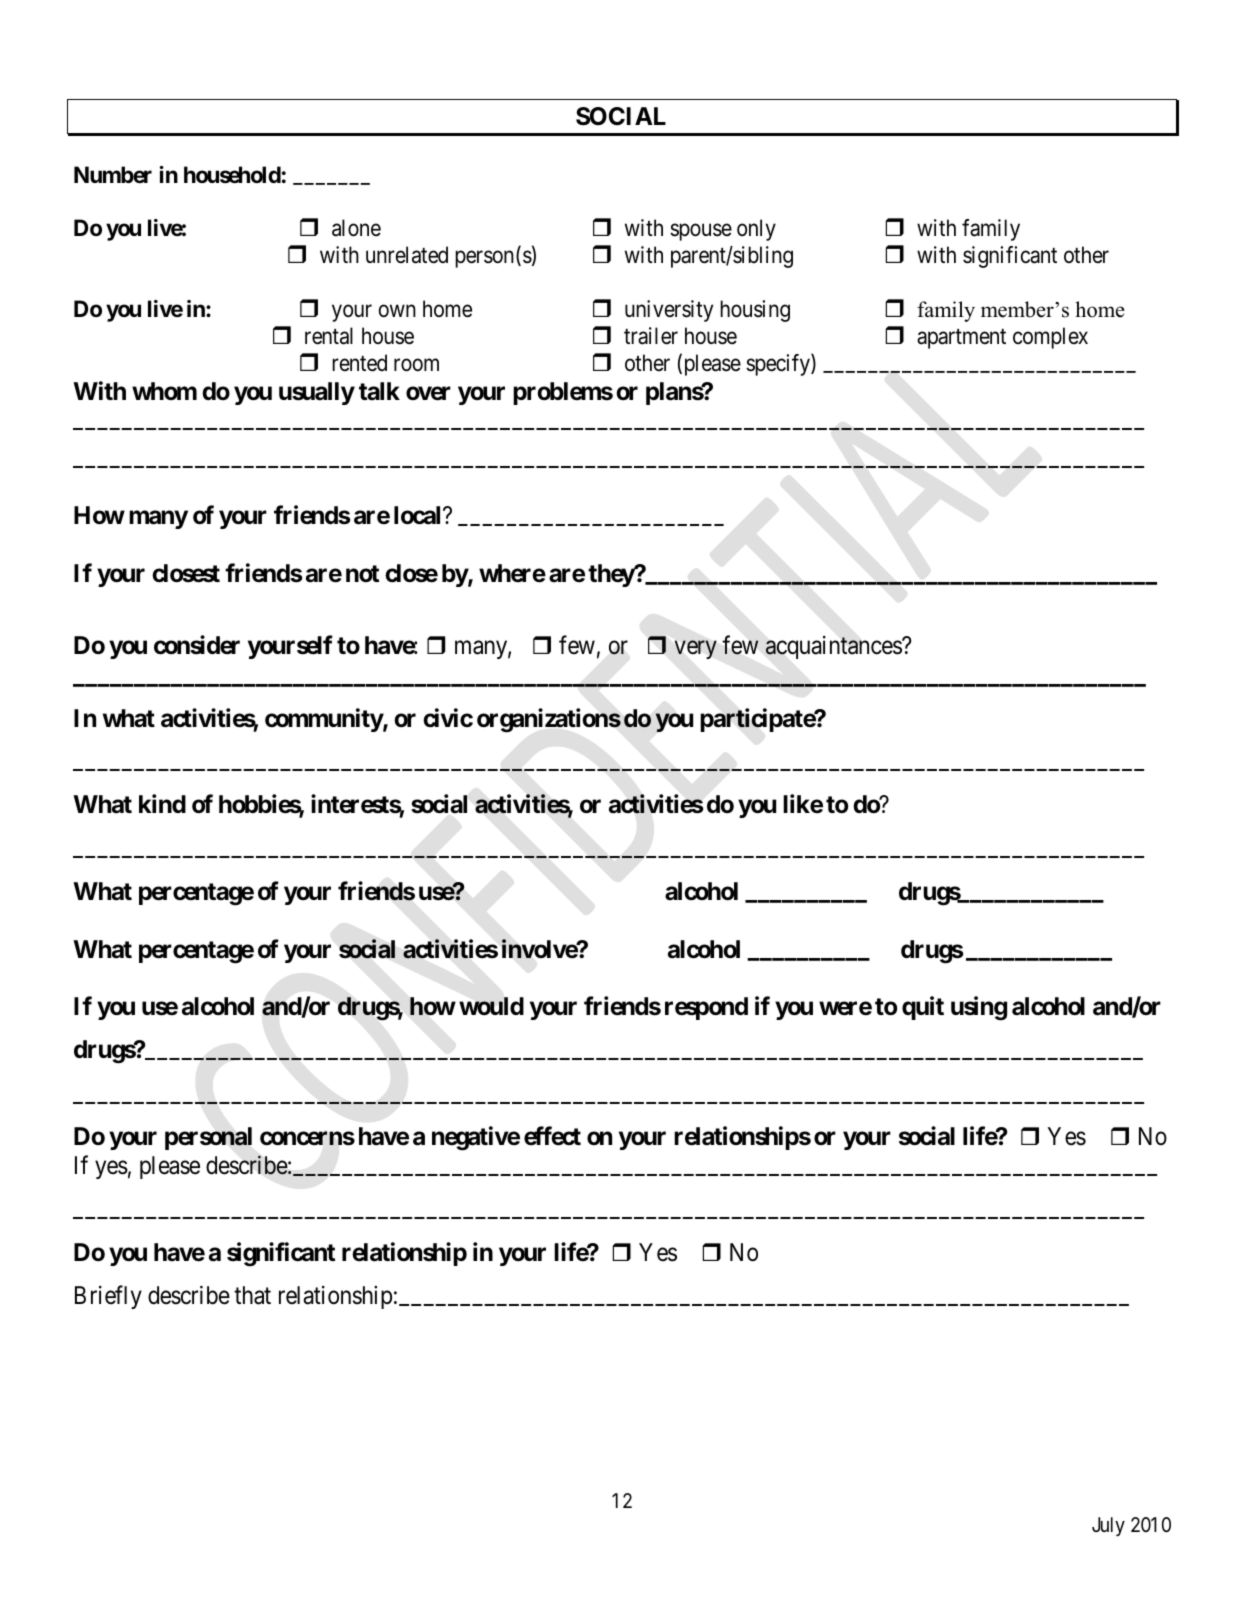 The image size is (1244, 1610). I want to click on quit, so click(923, 1008).
